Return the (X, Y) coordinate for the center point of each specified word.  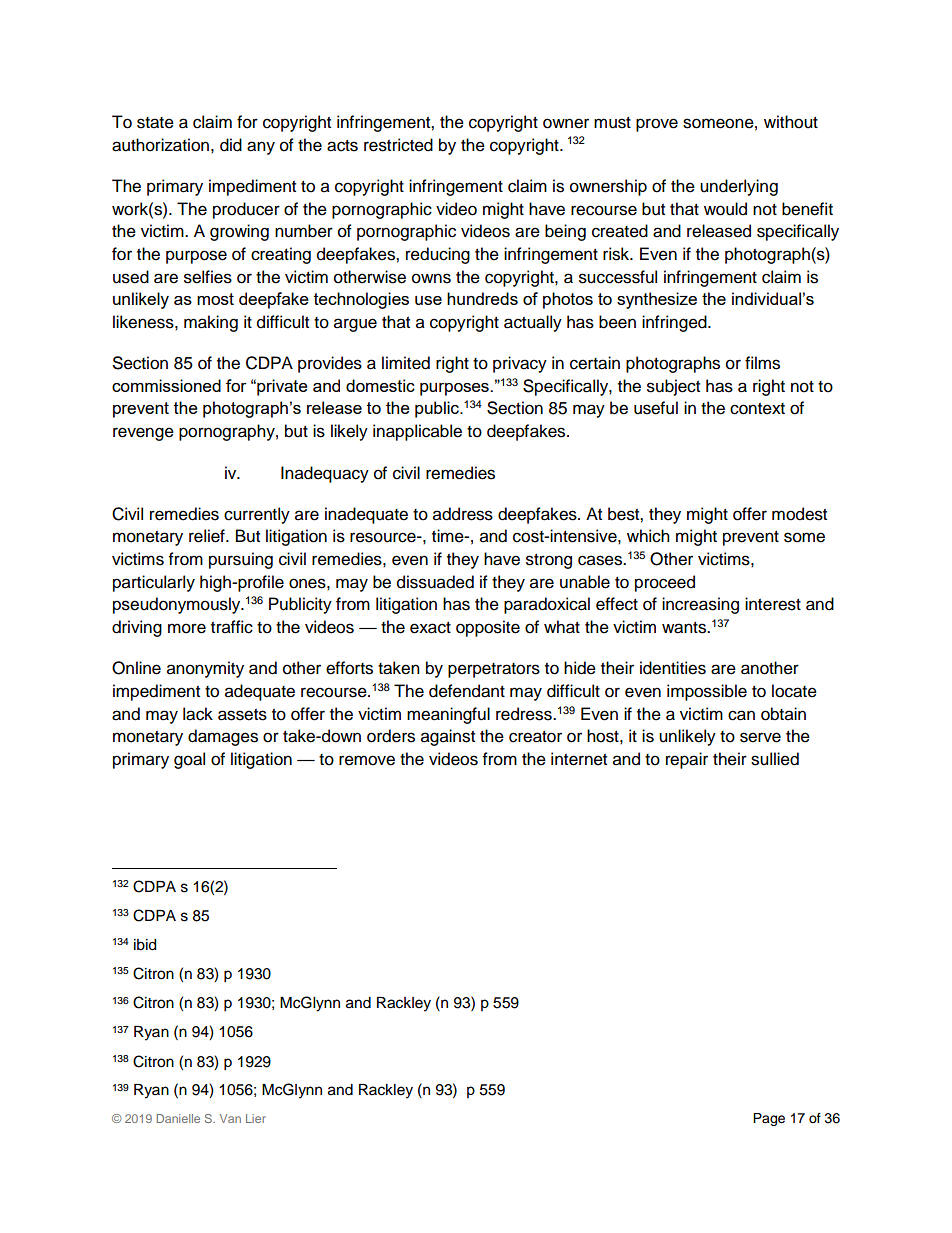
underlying (739, 187)
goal (189, 760)
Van (230, 1118)
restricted (398, 145)
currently (257, 515)
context (757, 409)
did (231, 145)
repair (687, 760)
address (463, 514)
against (448, 737)
